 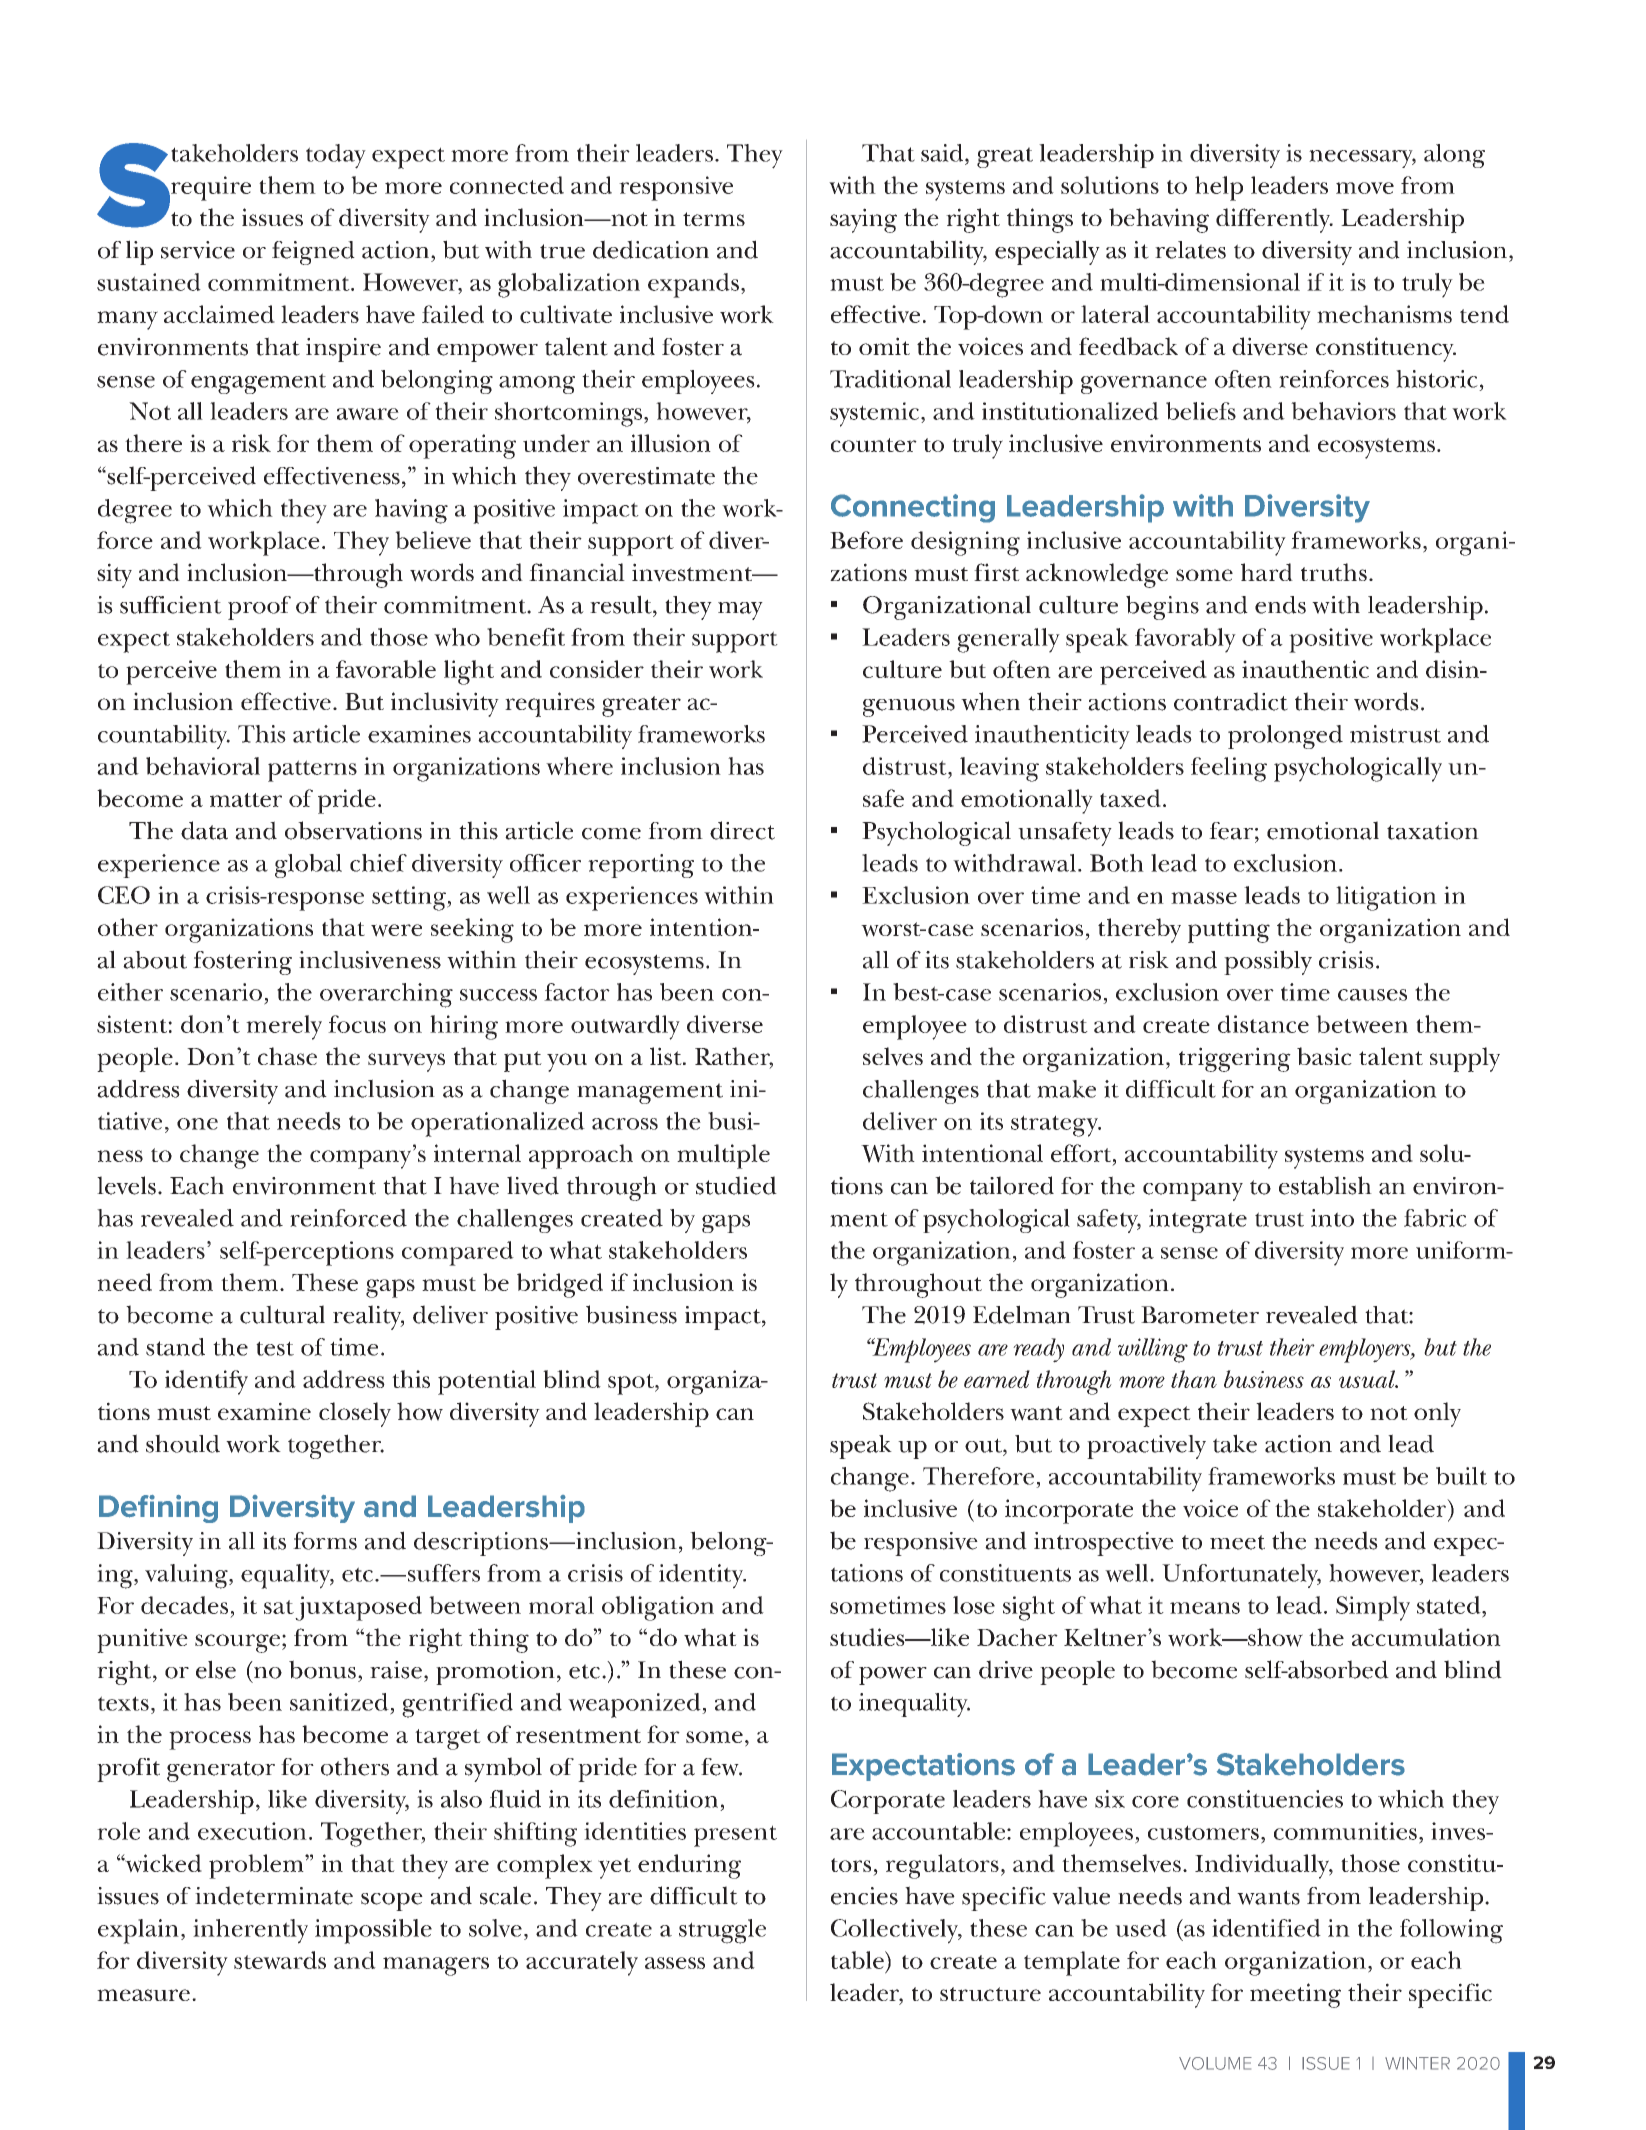 I want to click on stewards, so click(x=280, y=1960).
